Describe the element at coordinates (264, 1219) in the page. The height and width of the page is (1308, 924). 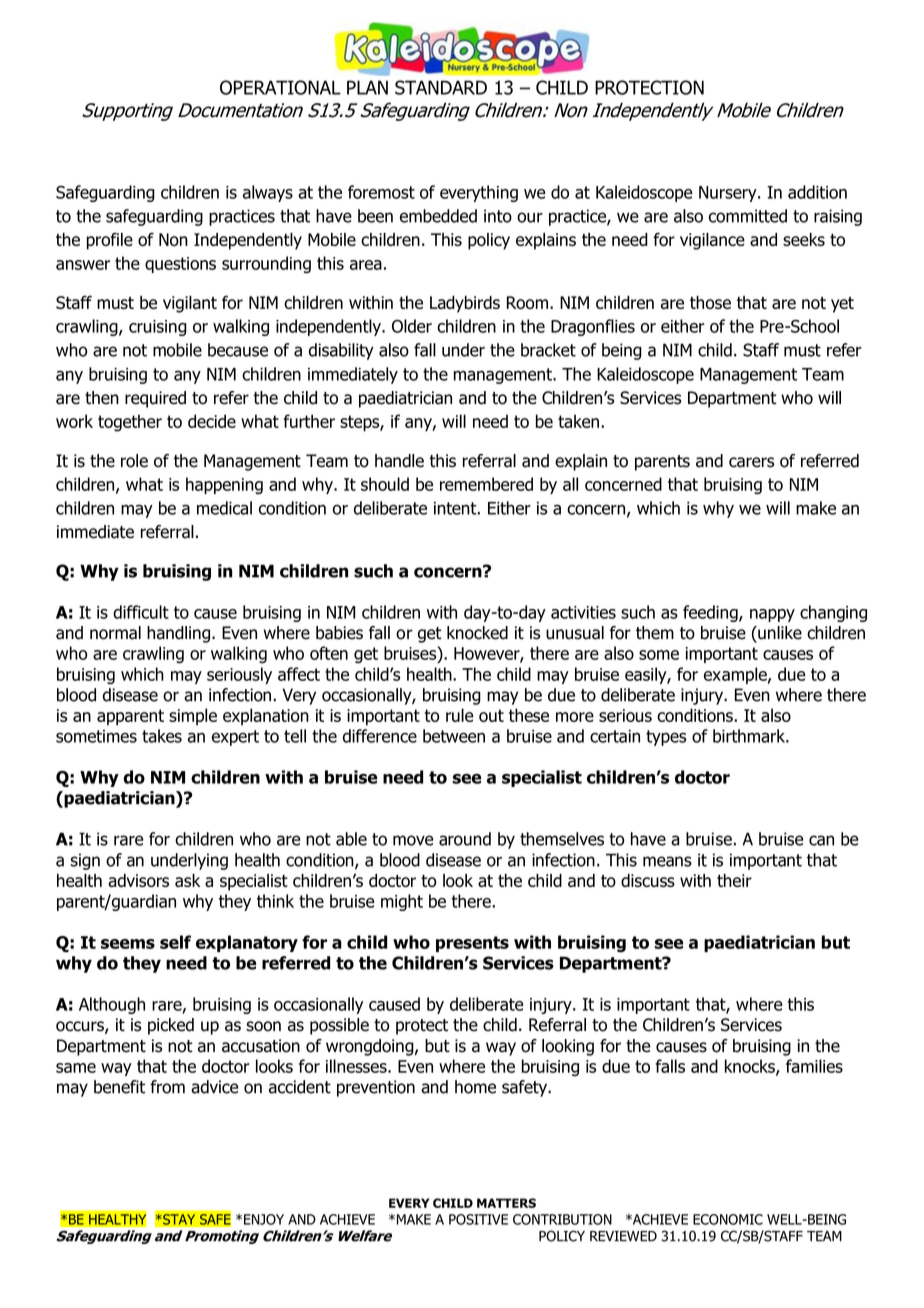
I see `ENJOY` at that location.
